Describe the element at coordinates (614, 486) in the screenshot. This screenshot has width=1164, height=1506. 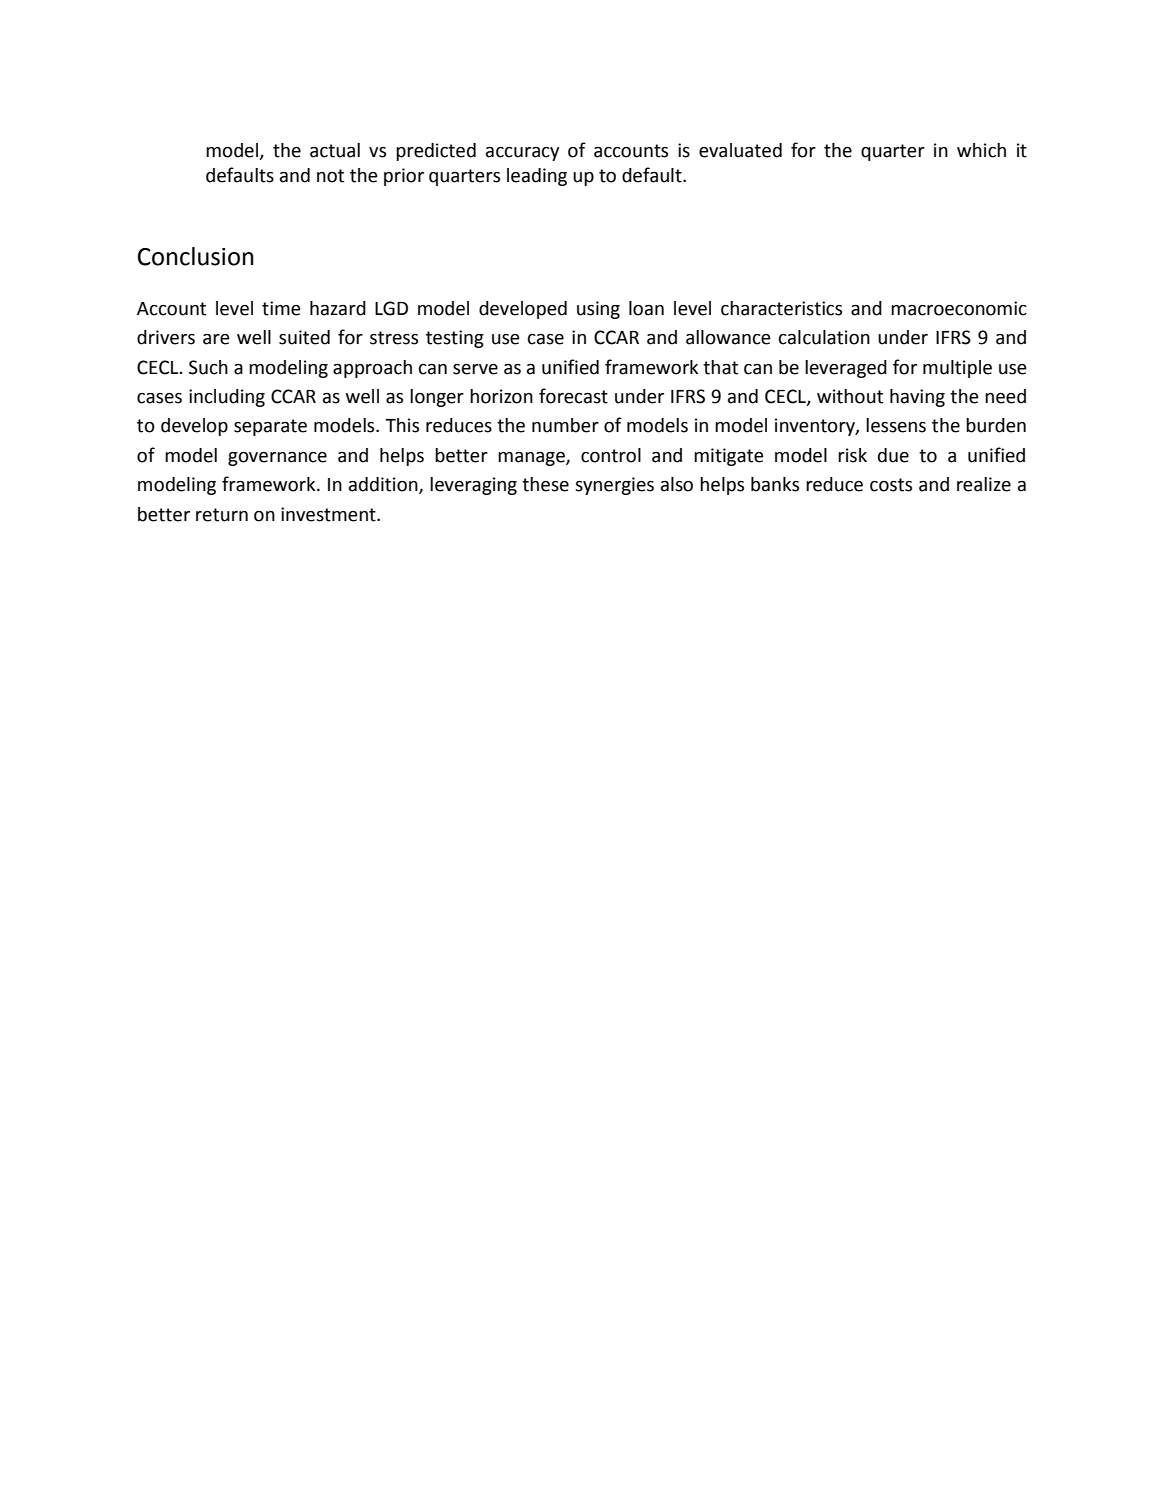
I see `synergies` at that location.
